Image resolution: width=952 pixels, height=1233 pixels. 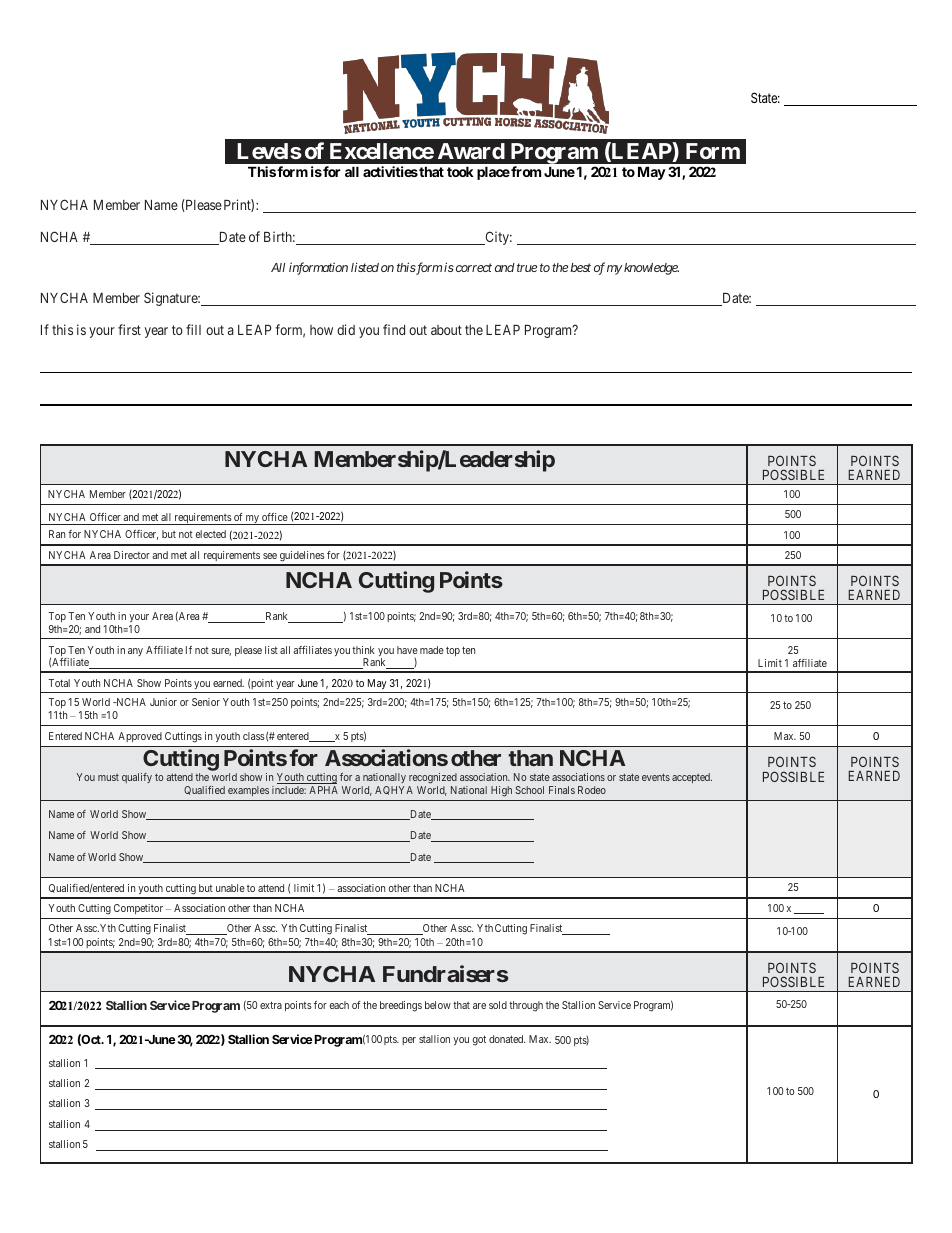 I want to click on extra, so click(x=271, y=1005).
